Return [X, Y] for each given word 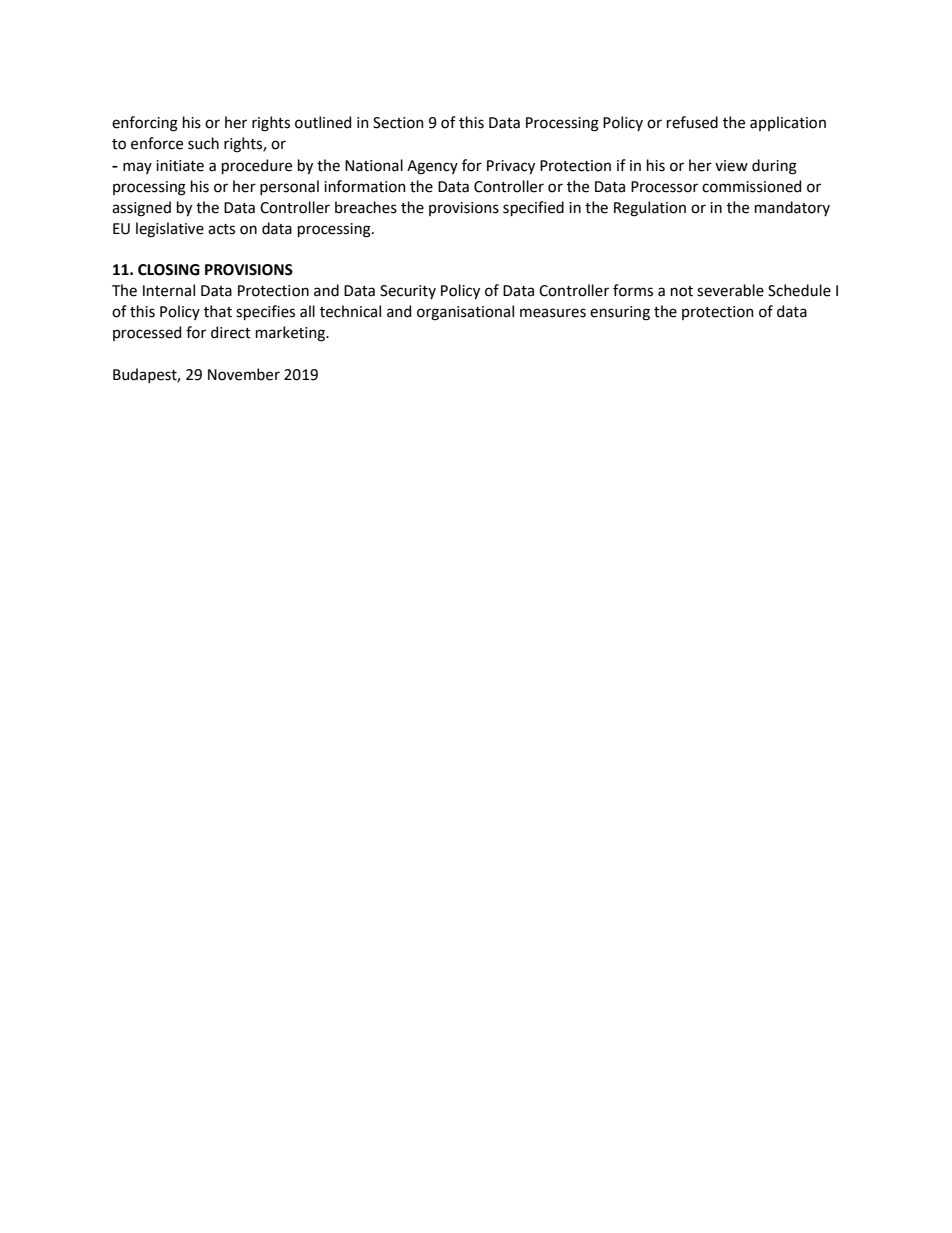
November [244, 374]
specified [533, 208]
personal [289, 187]
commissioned [751, 186]
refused [692, 122]
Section [398, 123]
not [682, 291]
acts [221, 229]
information [365, 186]
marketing [292, 334]
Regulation [650, 209]
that [218, 311]
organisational [465, 313]
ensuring [620, 313]
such [203, 143]
